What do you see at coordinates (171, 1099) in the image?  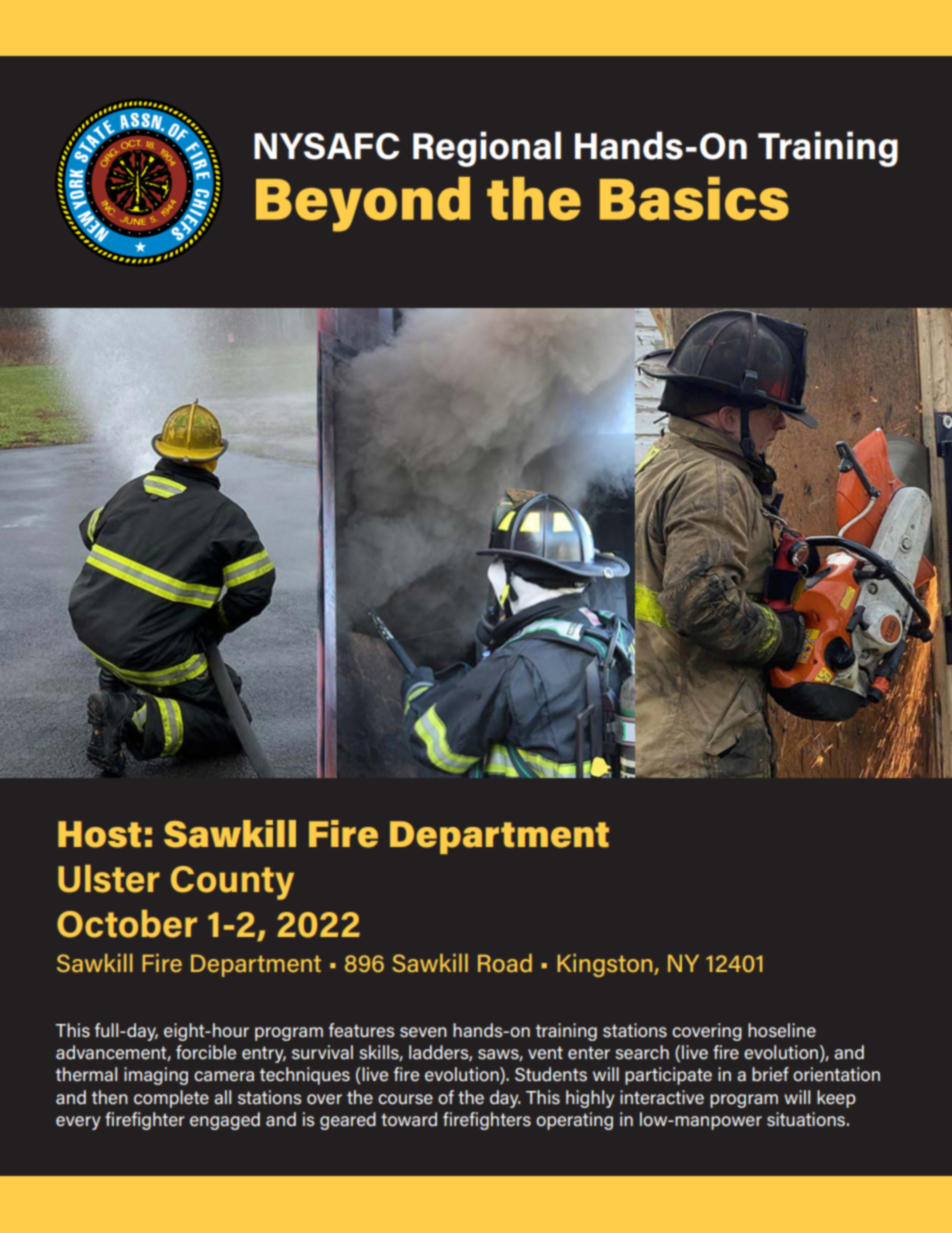 I see `complete` at bounding box center [171, 1099].
